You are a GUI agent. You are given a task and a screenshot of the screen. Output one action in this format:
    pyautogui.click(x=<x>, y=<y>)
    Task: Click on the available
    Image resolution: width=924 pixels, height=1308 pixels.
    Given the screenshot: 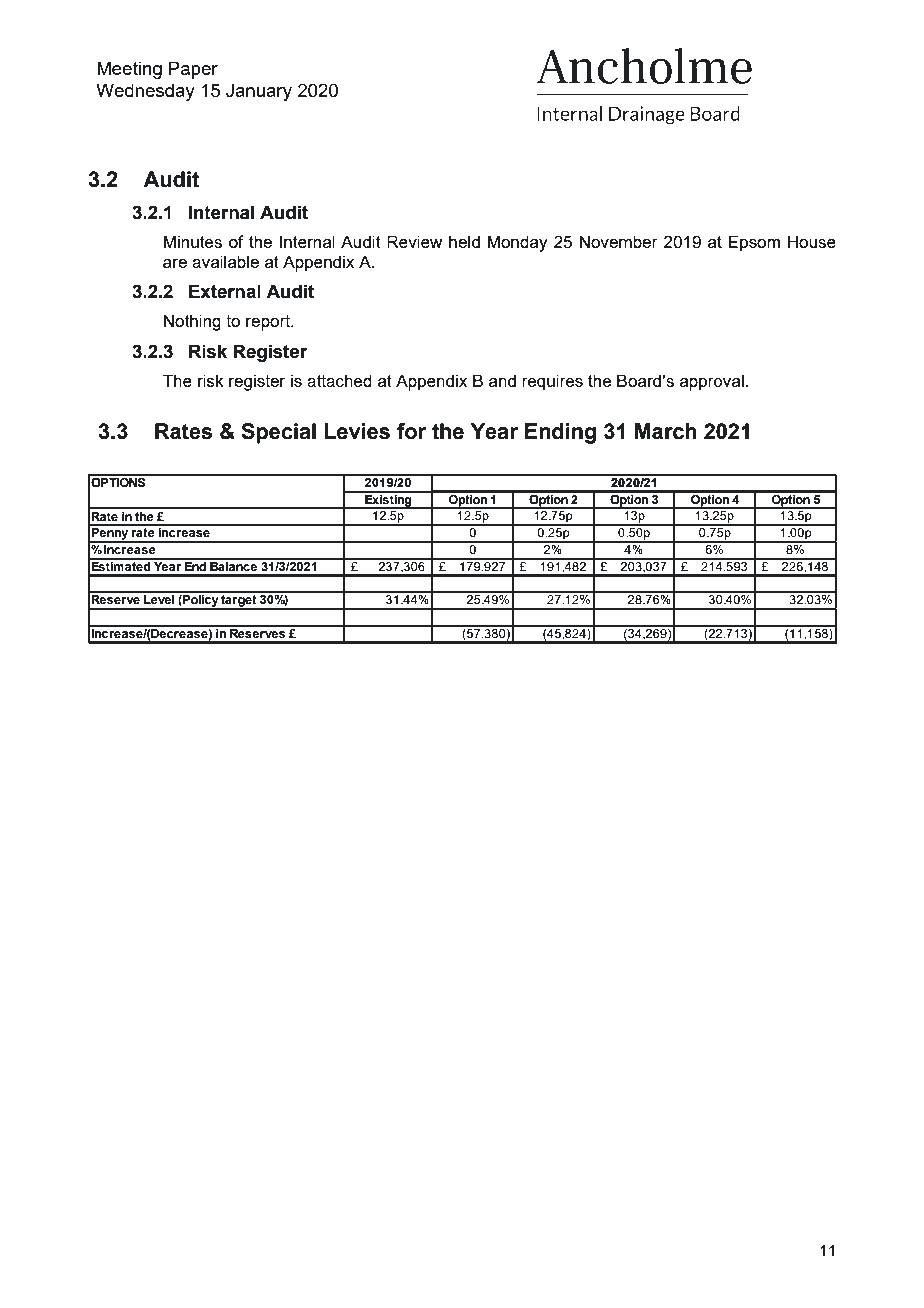 What is the action you would take?
    pyautogui.click(x=225, y=261)
